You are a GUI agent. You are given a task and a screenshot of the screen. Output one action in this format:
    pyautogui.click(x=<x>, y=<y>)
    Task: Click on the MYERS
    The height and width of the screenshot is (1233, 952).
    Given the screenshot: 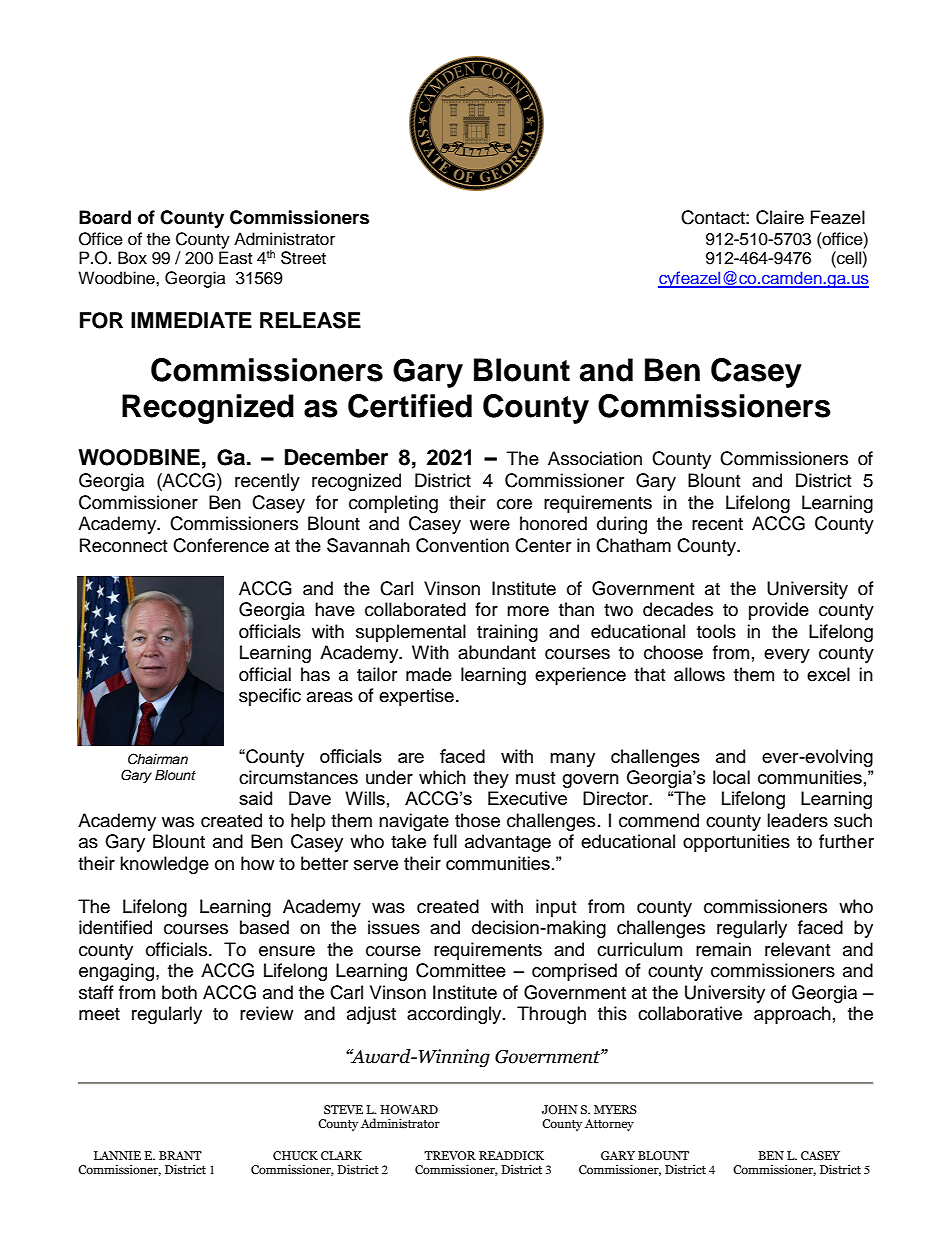 What is the action you would take?
    pyautogui.click(x=615, y=1109)
